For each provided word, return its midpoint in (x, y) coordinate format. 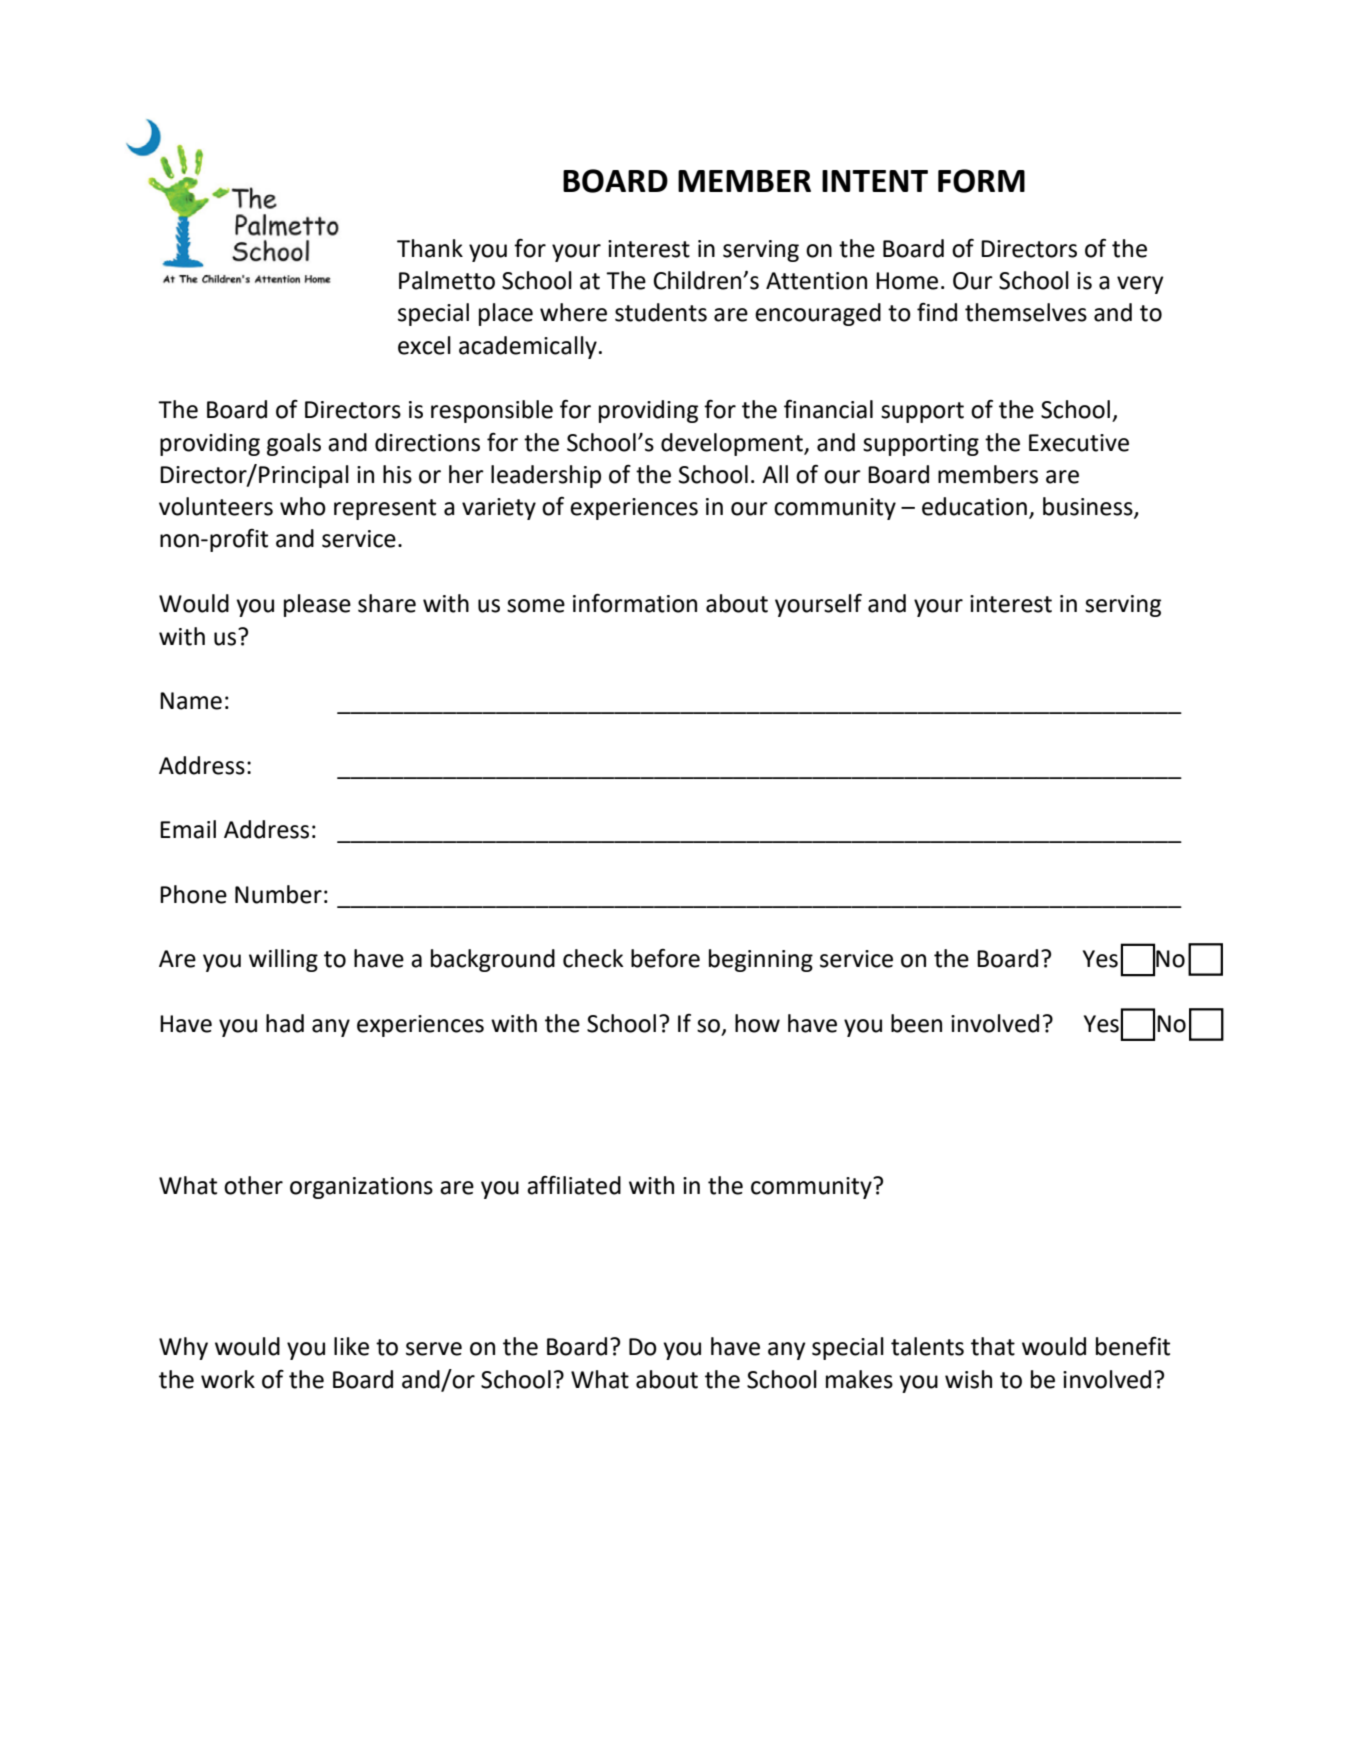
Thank (430, 248)
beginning (761, 960)
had (285, 1023)
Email (188, 829)
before (665, 958)
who (303, 506)
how (757, 1023)
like (351, 1346)
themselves (1026, 312)
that (993, 1346)
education (974, 506)
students (661, 312)
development (733, 444)
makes (859, 1379)
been (916, 1023)
